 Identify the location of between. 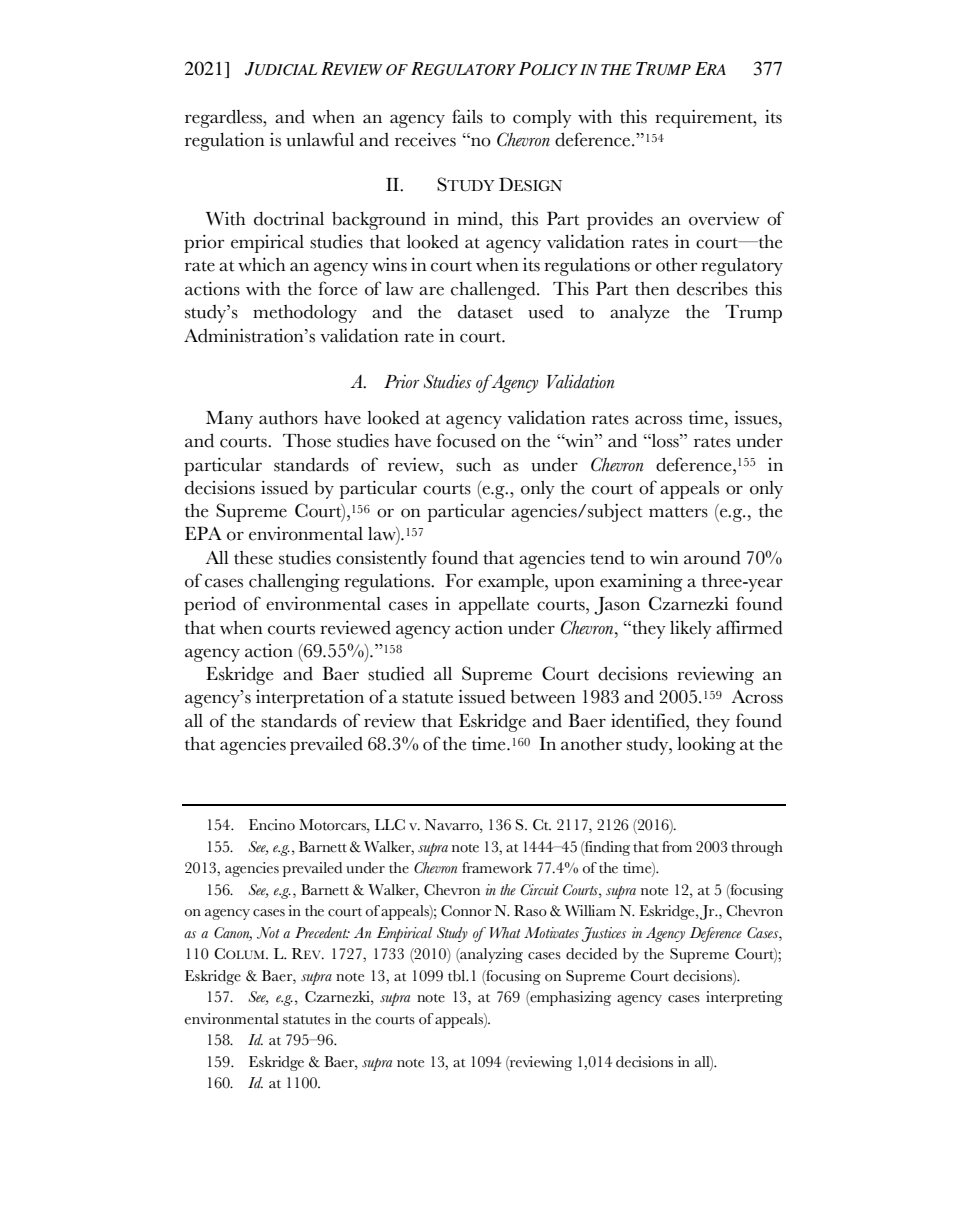
(543, 697).
